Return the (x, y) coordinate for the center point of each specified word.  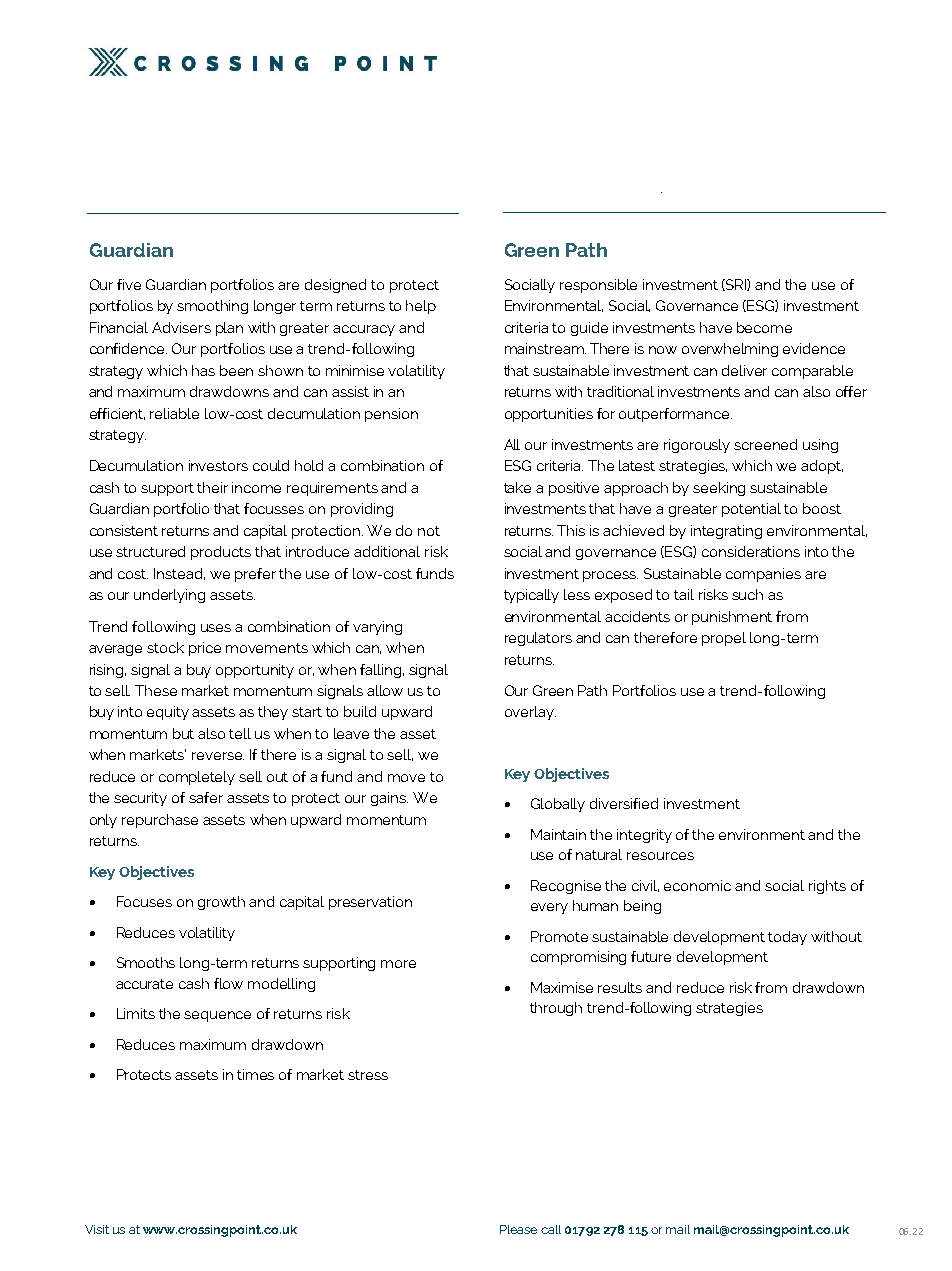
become (764, 327)
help (421, 307)
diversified (624, 803)
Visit (97, 1229)
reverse (218, 756)
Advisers (181, 327)
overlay (530, 713)
